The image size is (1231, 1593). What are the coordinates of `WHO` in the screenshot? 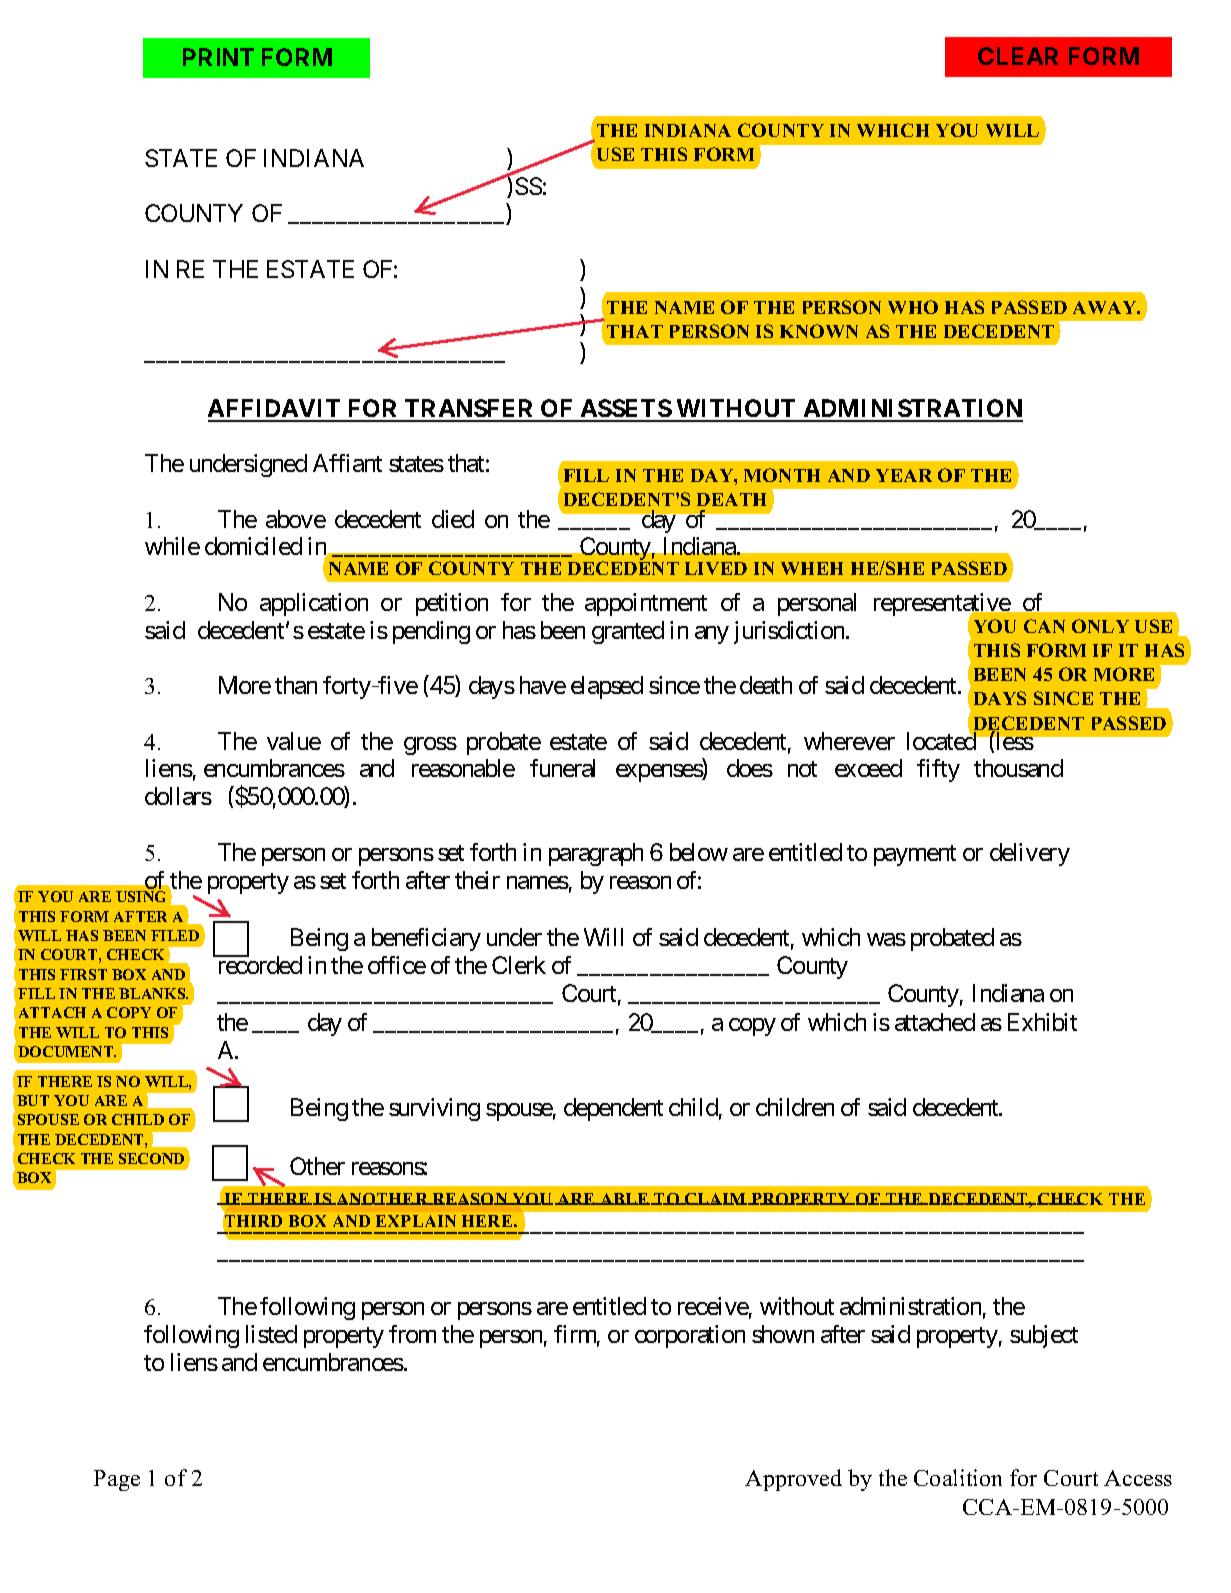 It's located at (913, 307).
